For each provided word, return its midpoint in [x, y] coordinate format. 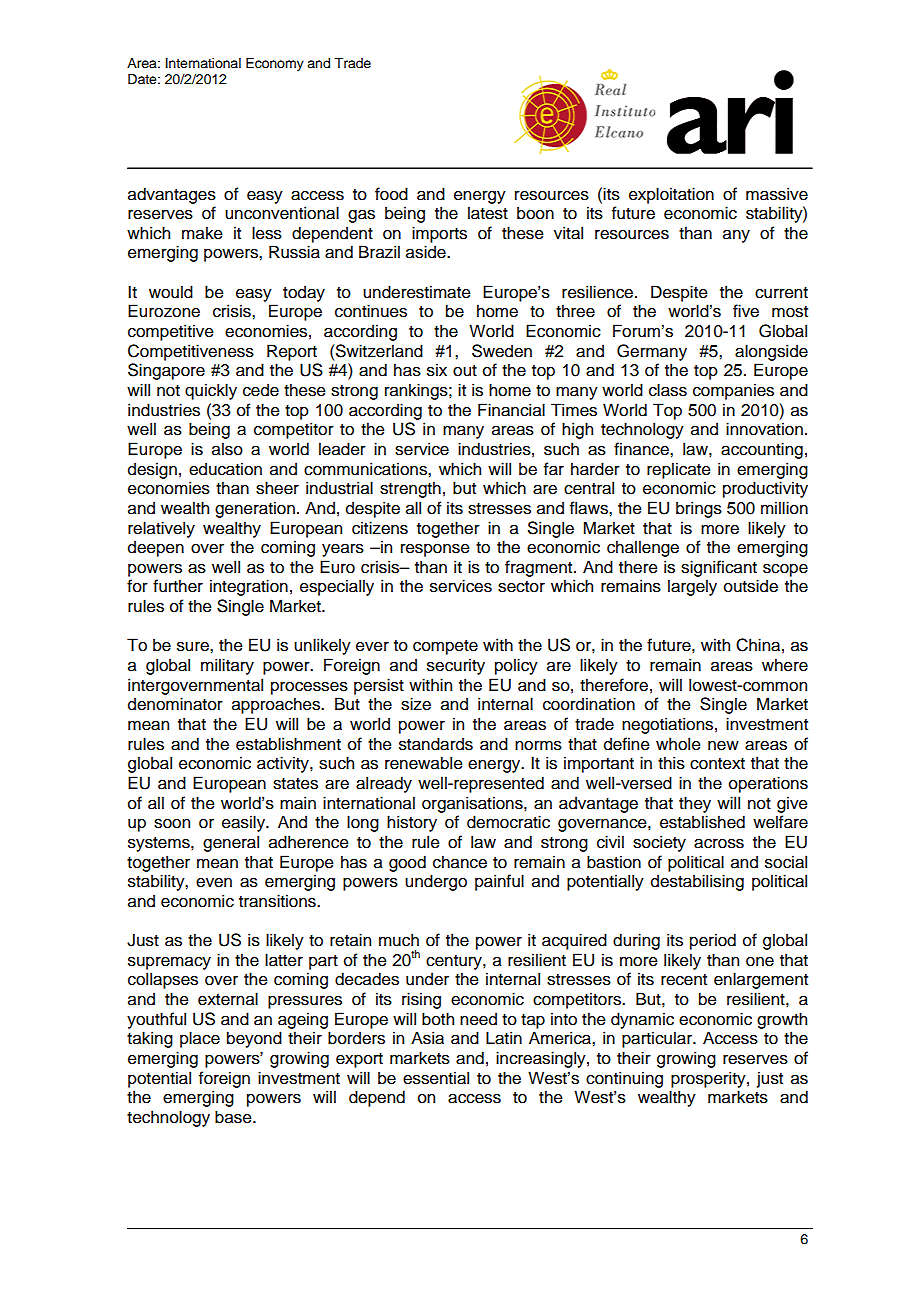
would [171, 292]
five [746, 311]
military [227, 666]
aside [427, 252]
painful [499, 882]
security [456, 666]
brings [699, 509]
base [234, 1117]
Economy [275, 64]
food [391, 194]
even [214, 883]
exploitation [671, 195]
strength [410, 489]
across [719, 844]
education [225, 469]
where [785, 665]
